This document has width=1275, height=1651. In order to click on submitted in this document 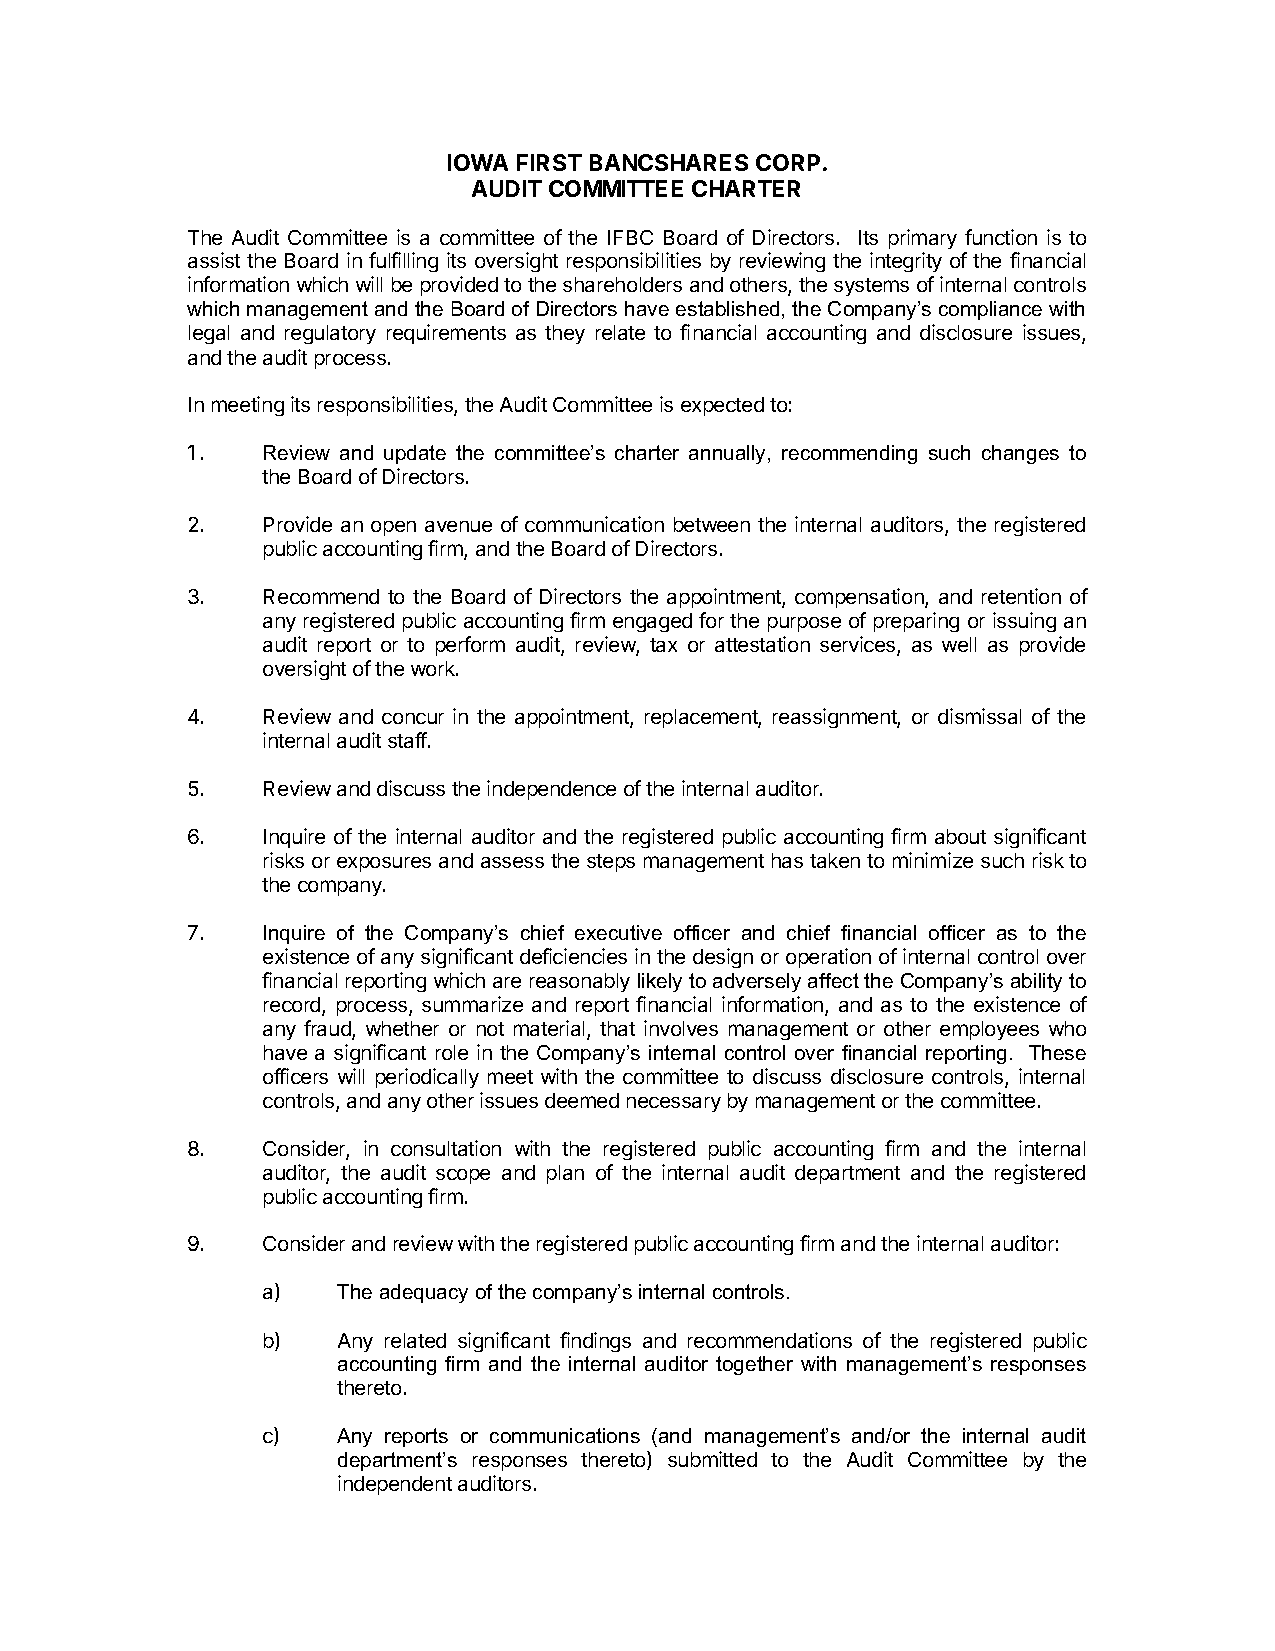, I will do `click(712, 1459)`.
